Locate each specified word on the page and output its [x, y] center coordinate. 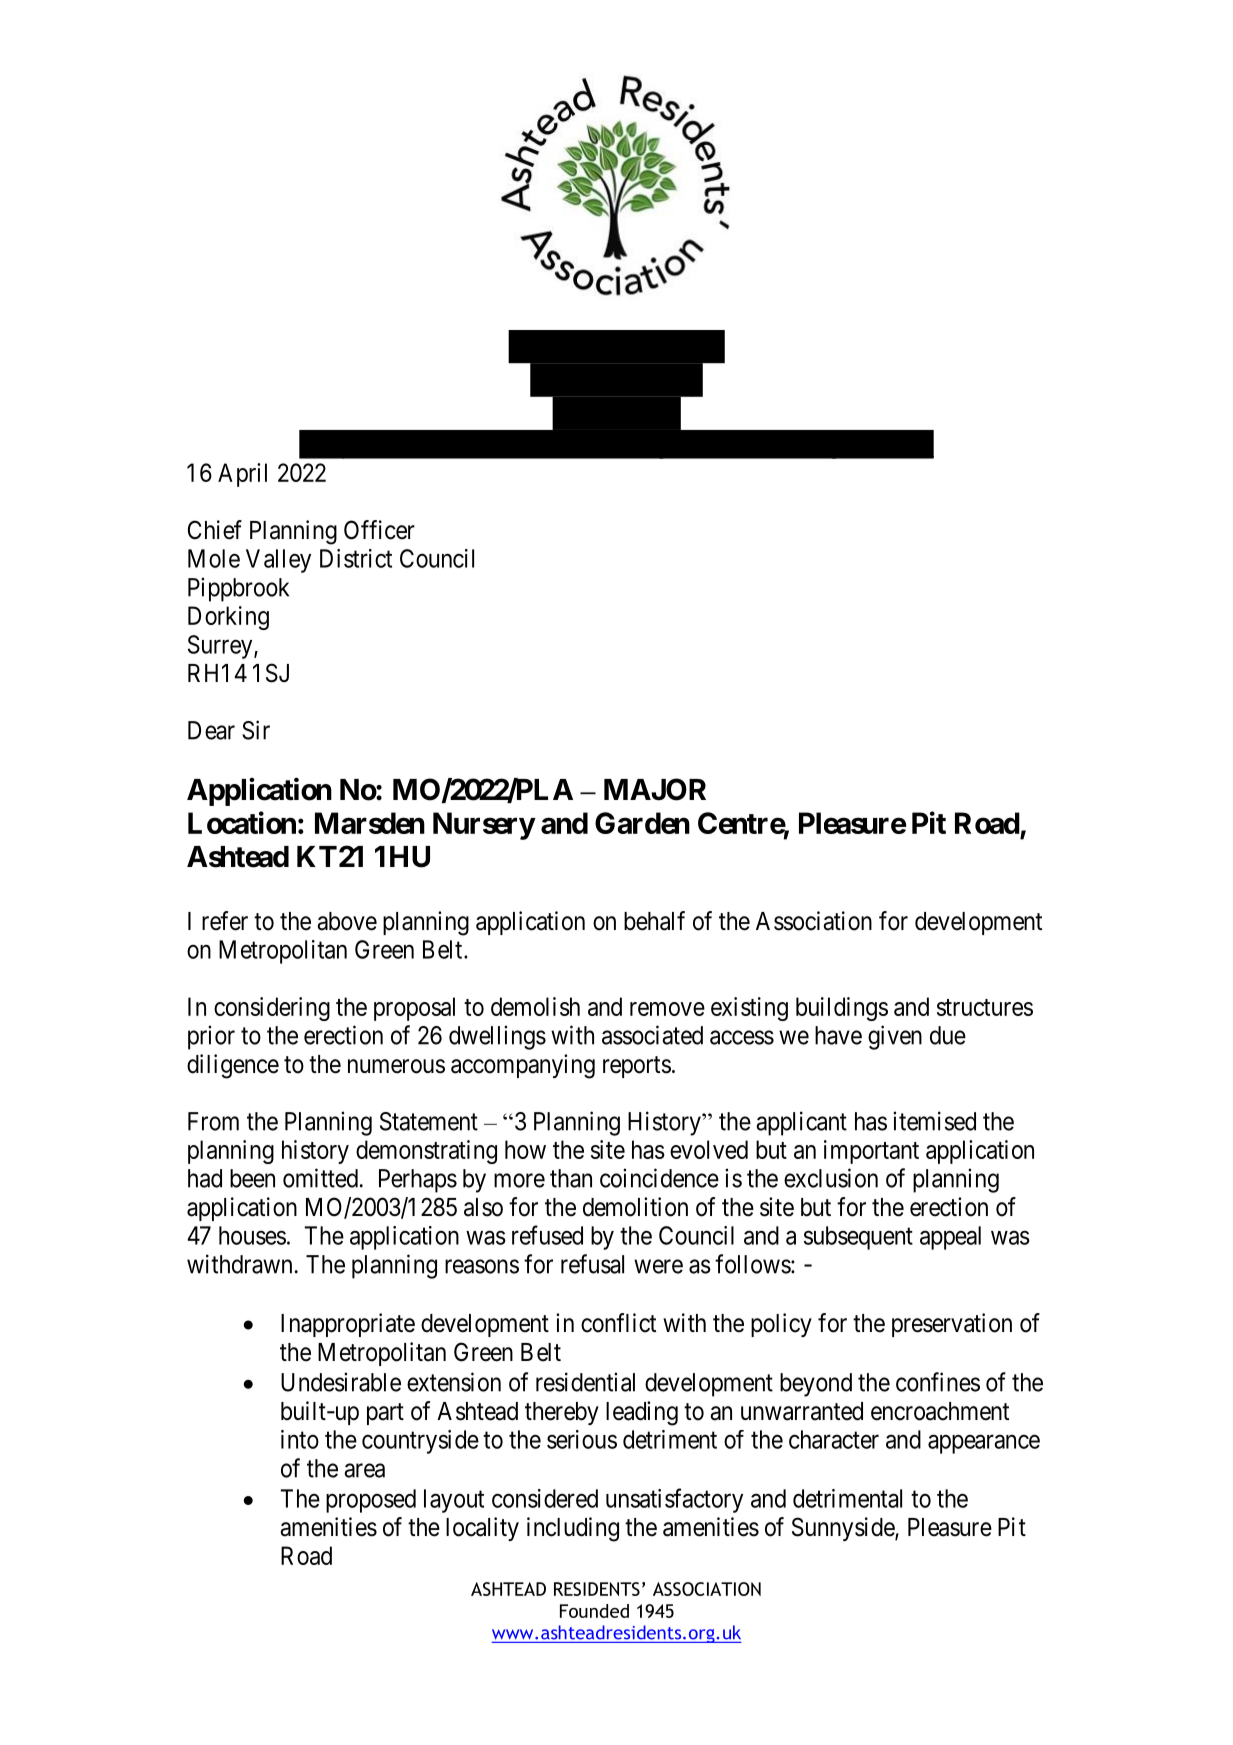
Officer [379, 530]
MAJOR [655, 789]
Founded [594, 1611]
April [242, 475]
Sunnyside [844, 1529]
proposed [371, 1501]
